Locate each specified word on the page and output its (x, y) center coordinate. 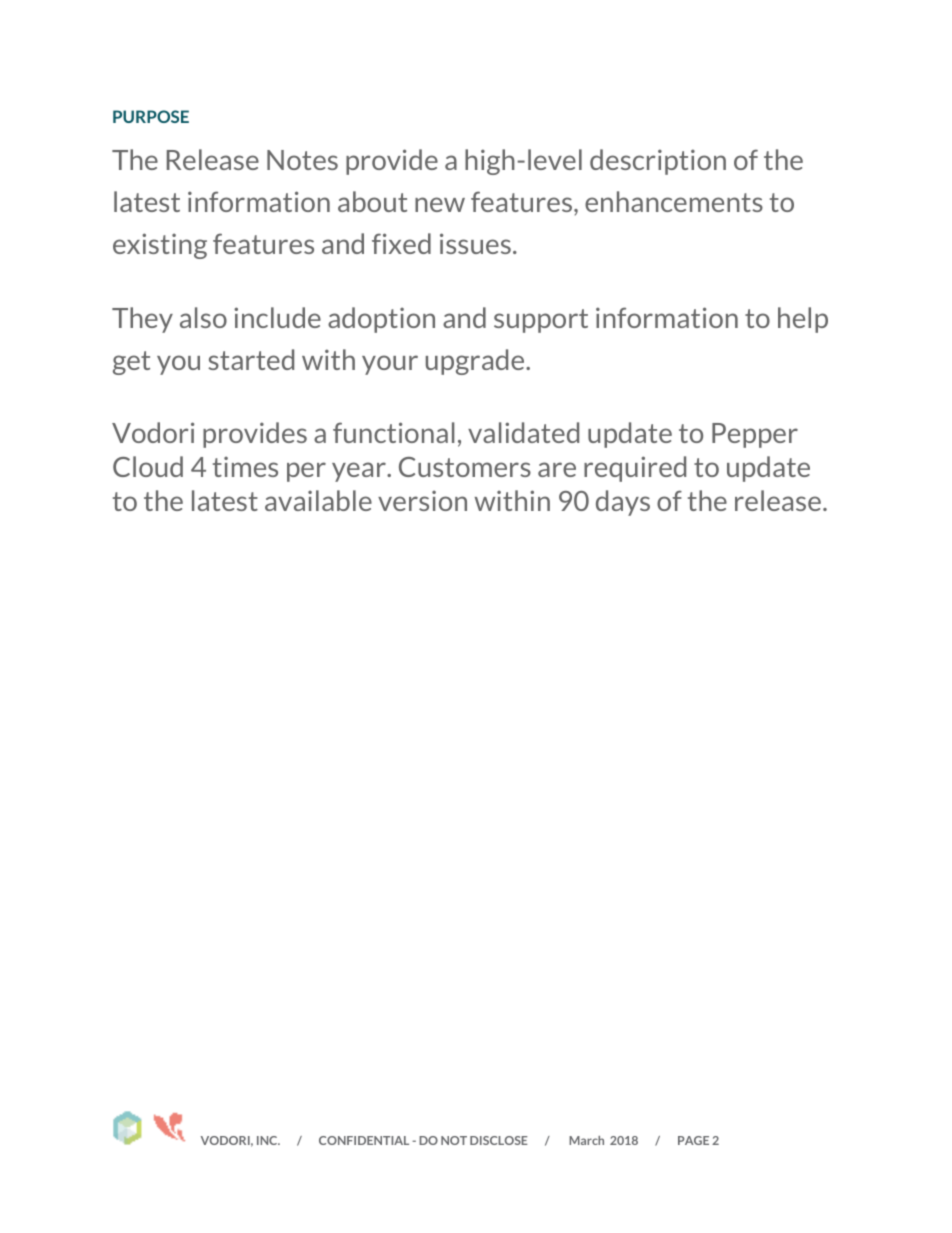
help (803, 320)
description (658, 162)
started (251, 359)
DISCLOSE (499, 1140)
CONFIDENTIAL (364, 1140)
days (623, 503)
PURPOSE (151, 116)
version (422, 500)
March (586, 1140)
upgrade (476, 362)
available (318, 500)
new (440, 204)
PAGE (693, 1140)
